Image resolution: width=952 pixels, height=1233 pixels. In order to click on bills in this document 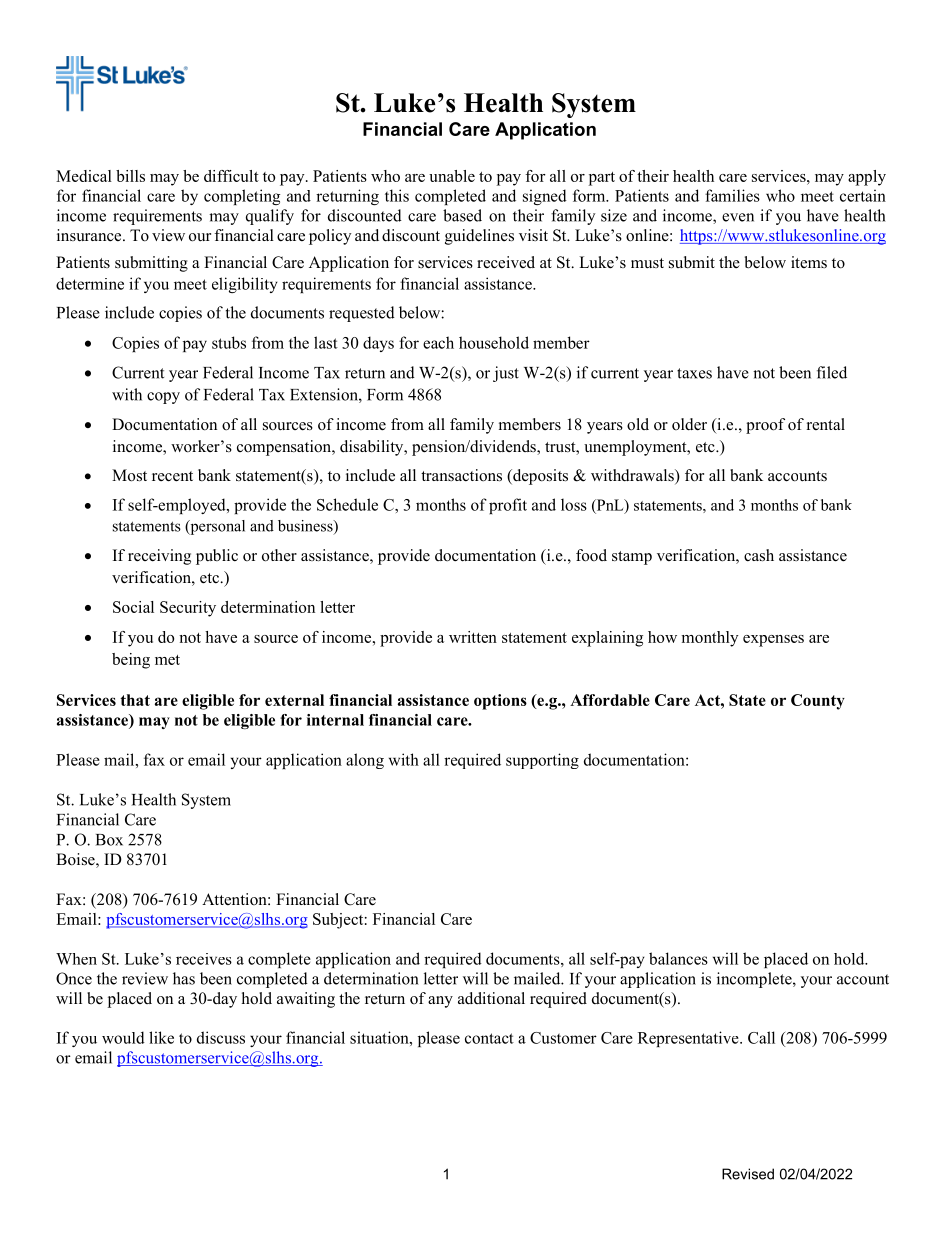, I will do `click(130, 176)`.
